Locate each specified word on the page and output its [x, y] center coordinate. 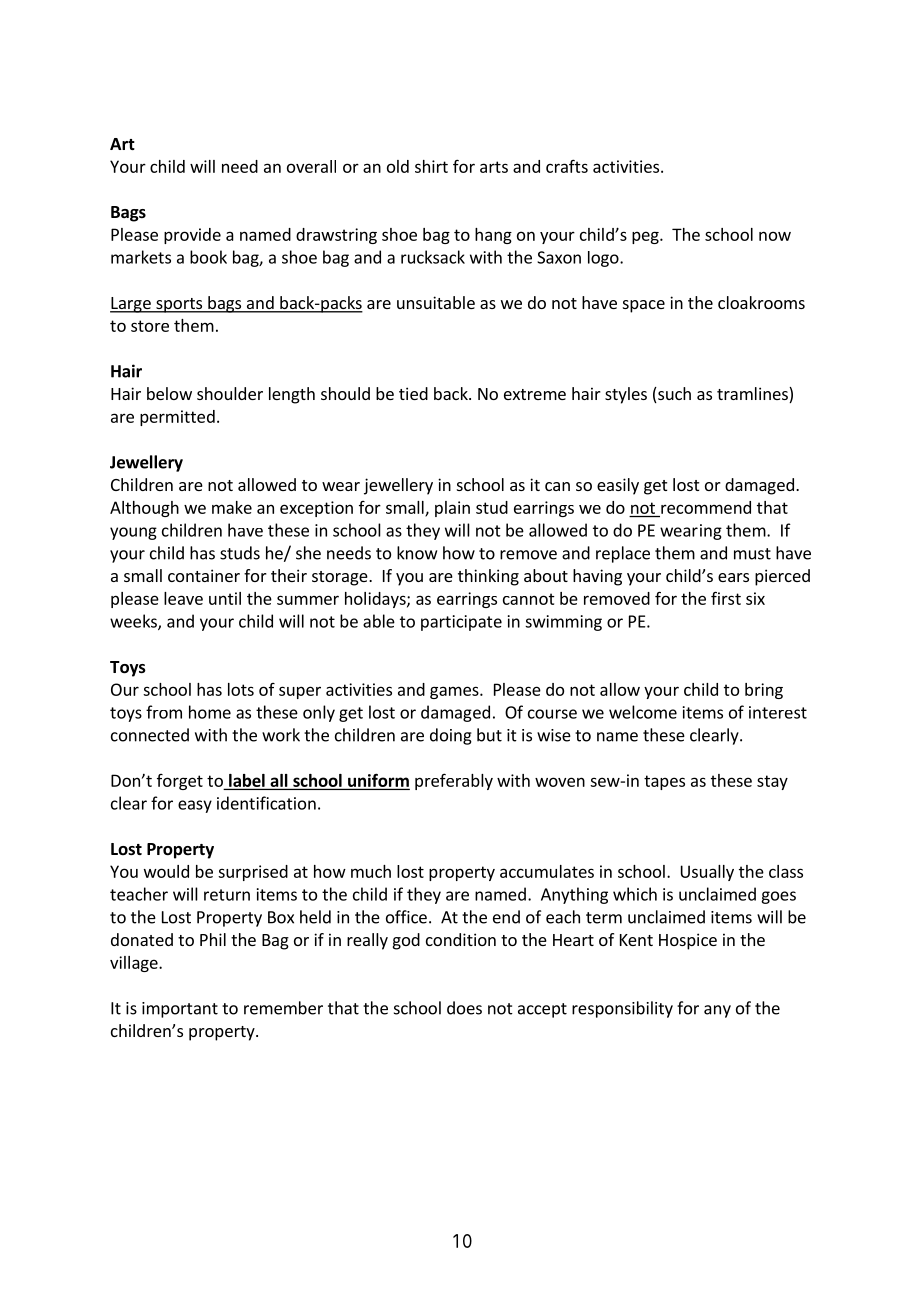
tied [413, 393]
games [455, 692]
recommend [706, 507]
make [232, 507]
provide [192, 236]
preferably [454, 781]
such [673, 395]
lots [241, 689]
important [180, 1010]
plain [452, 509]
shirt [431, 166]
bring [764, 691]
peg [646, 237]
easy [195, 806]
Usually [707, 873]
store [150, 326]
